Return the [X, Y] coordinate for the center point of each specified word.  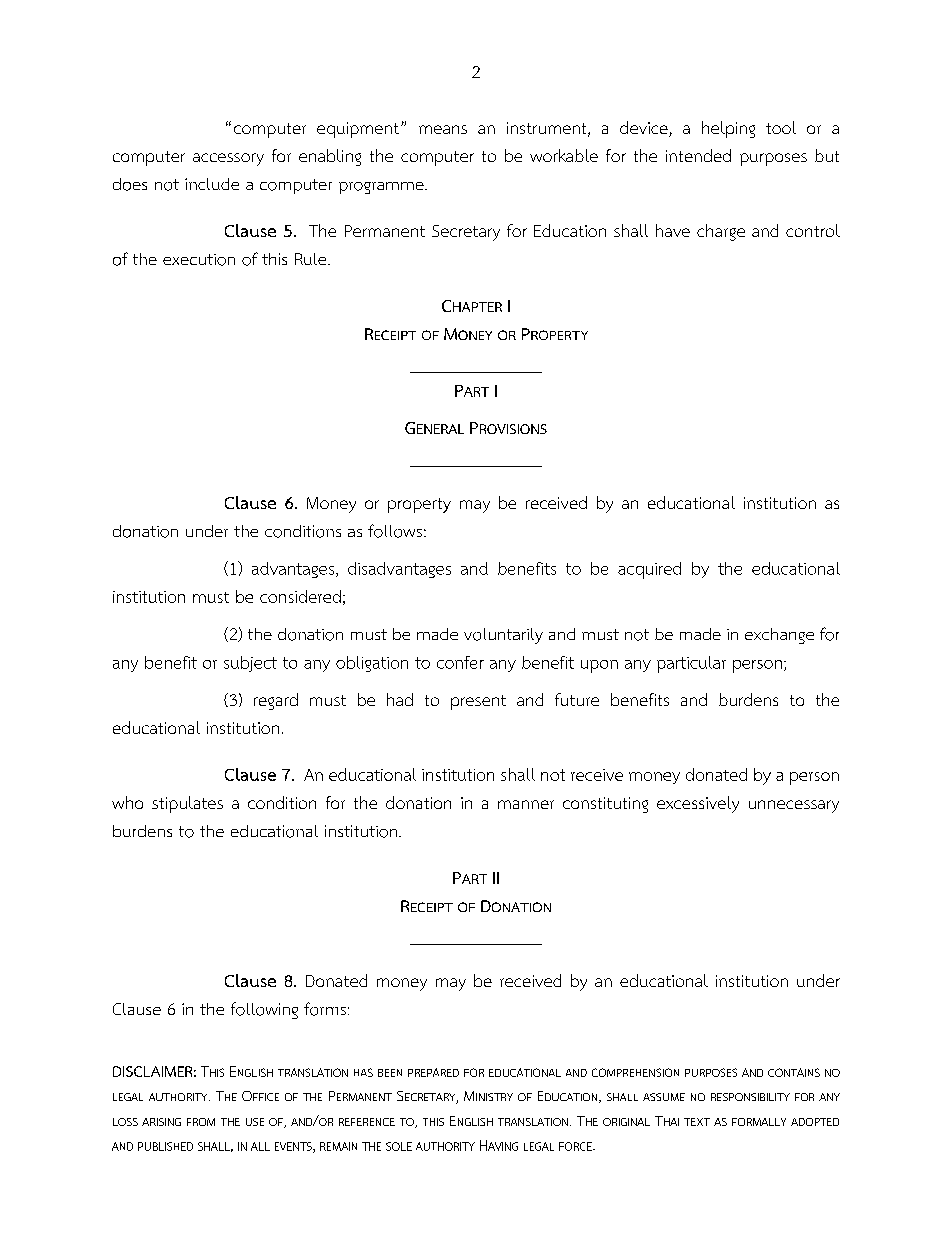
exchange [779, 636]
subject [250, 664]
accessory [228, 159]
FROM [201, 1122]
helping [728, 129]
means [443, 129]
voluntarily [503, 636]
